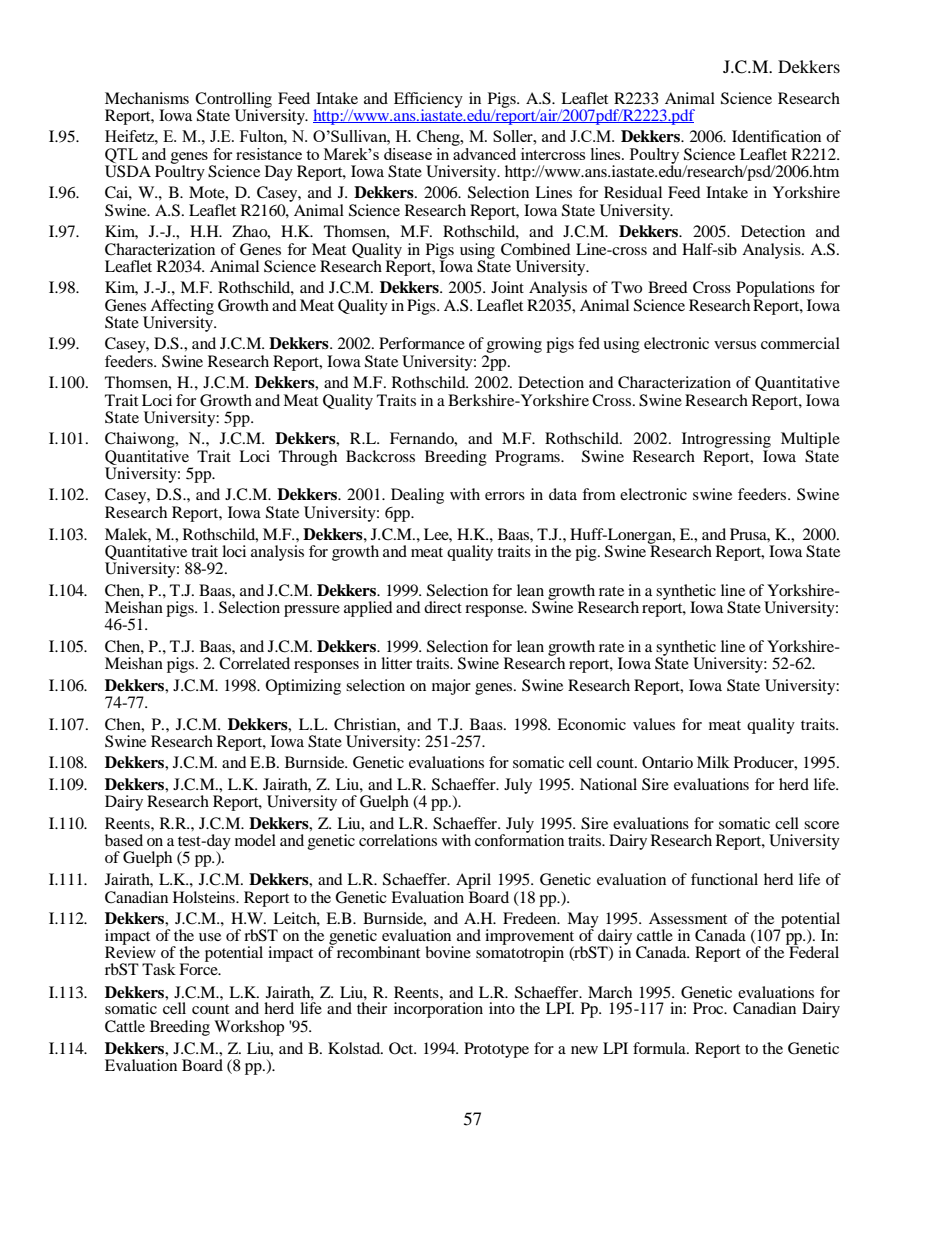 This document has height=1233, width=952. Describe the element at coordinates (502, 1008) in the document. I see `into` at that location.
